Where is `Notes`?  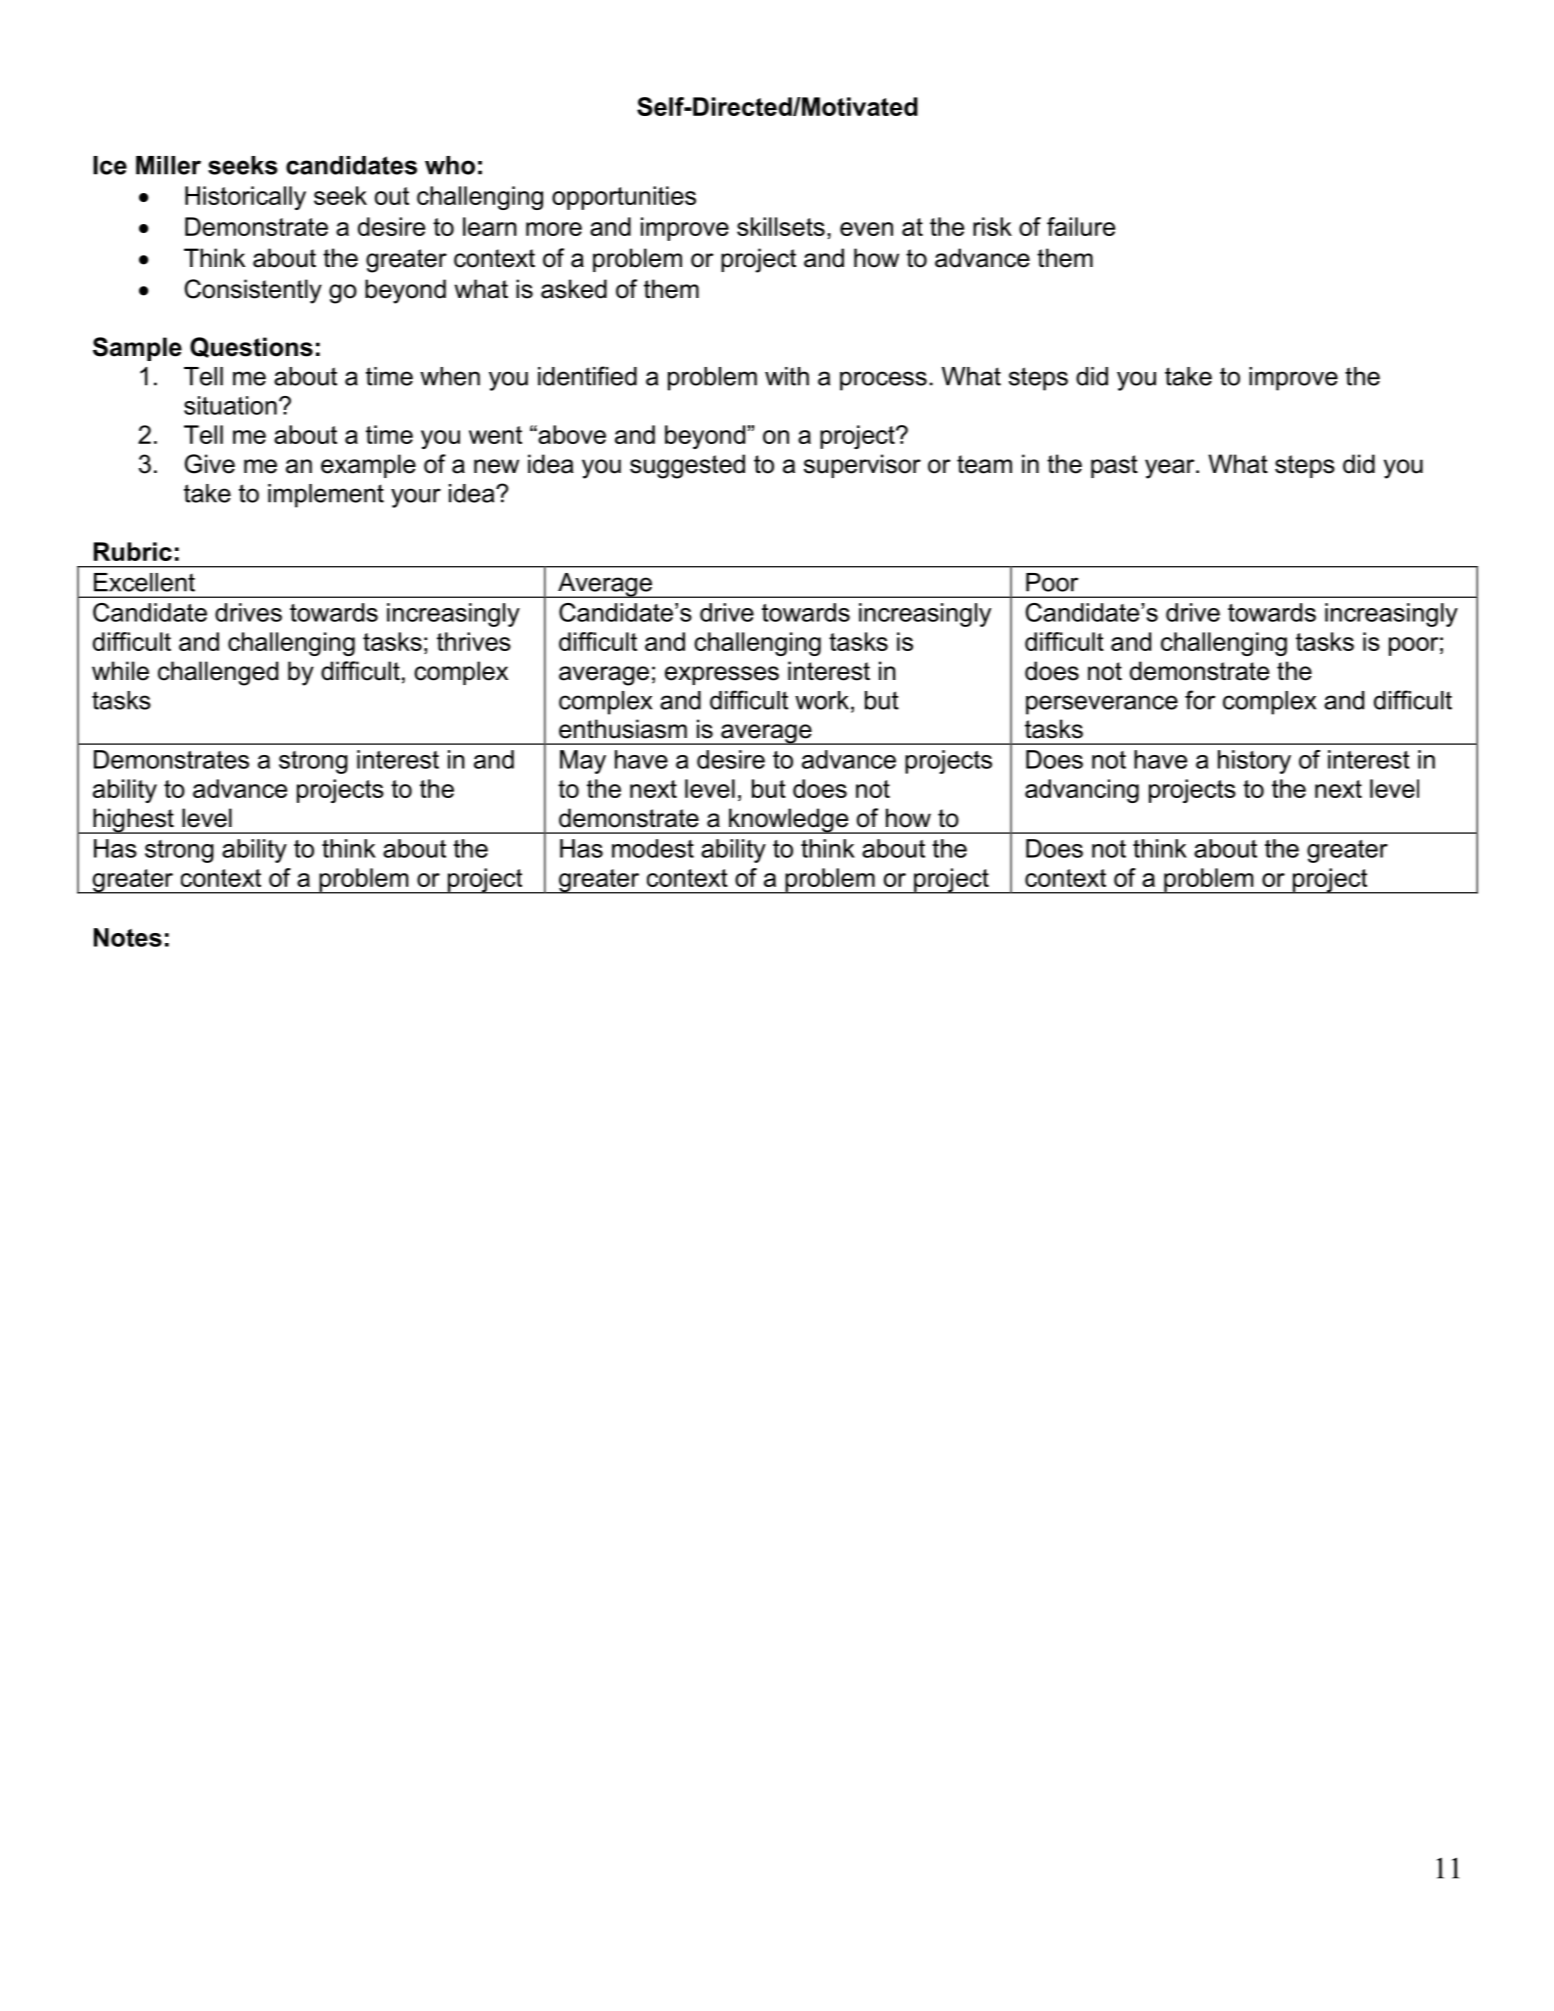
Notes is located at coordinates (128, 937).
